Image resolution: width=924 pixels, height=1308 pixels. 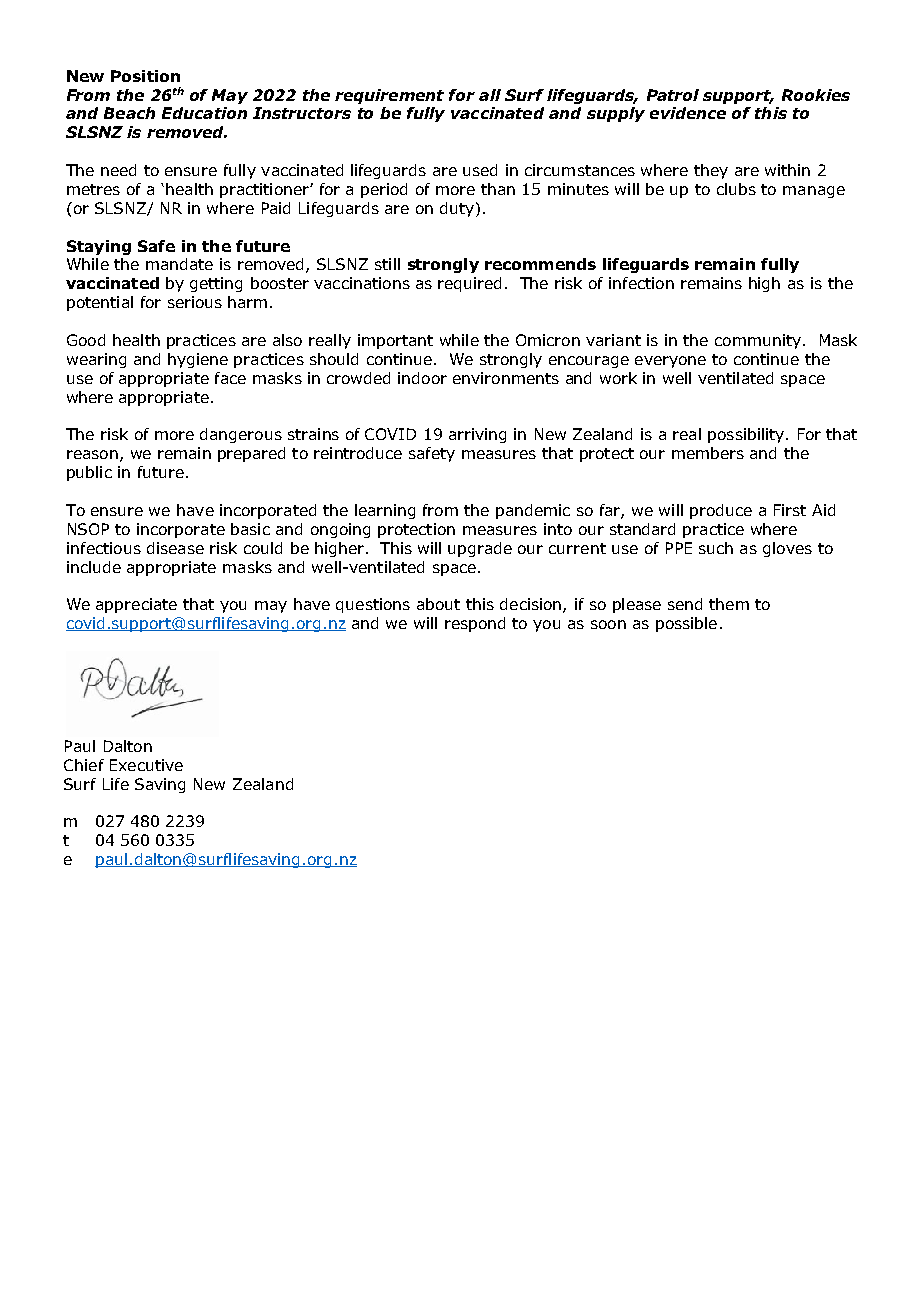 I want to click on Executive, so click(x=146, y=765).
